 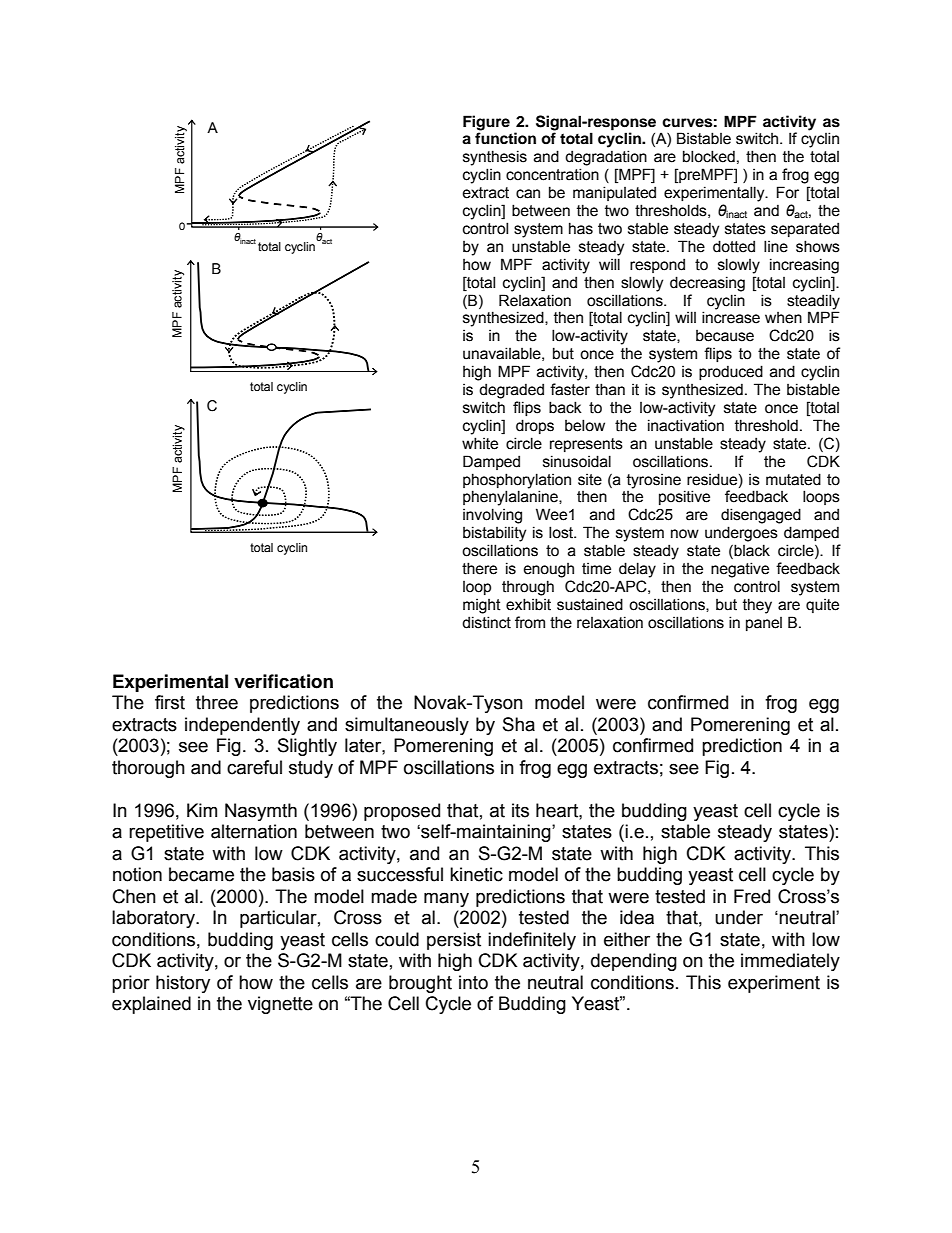 What do you see at coordinates (183, 984) in the screenshot?
I see `history` at bounding box center [183, 984].
